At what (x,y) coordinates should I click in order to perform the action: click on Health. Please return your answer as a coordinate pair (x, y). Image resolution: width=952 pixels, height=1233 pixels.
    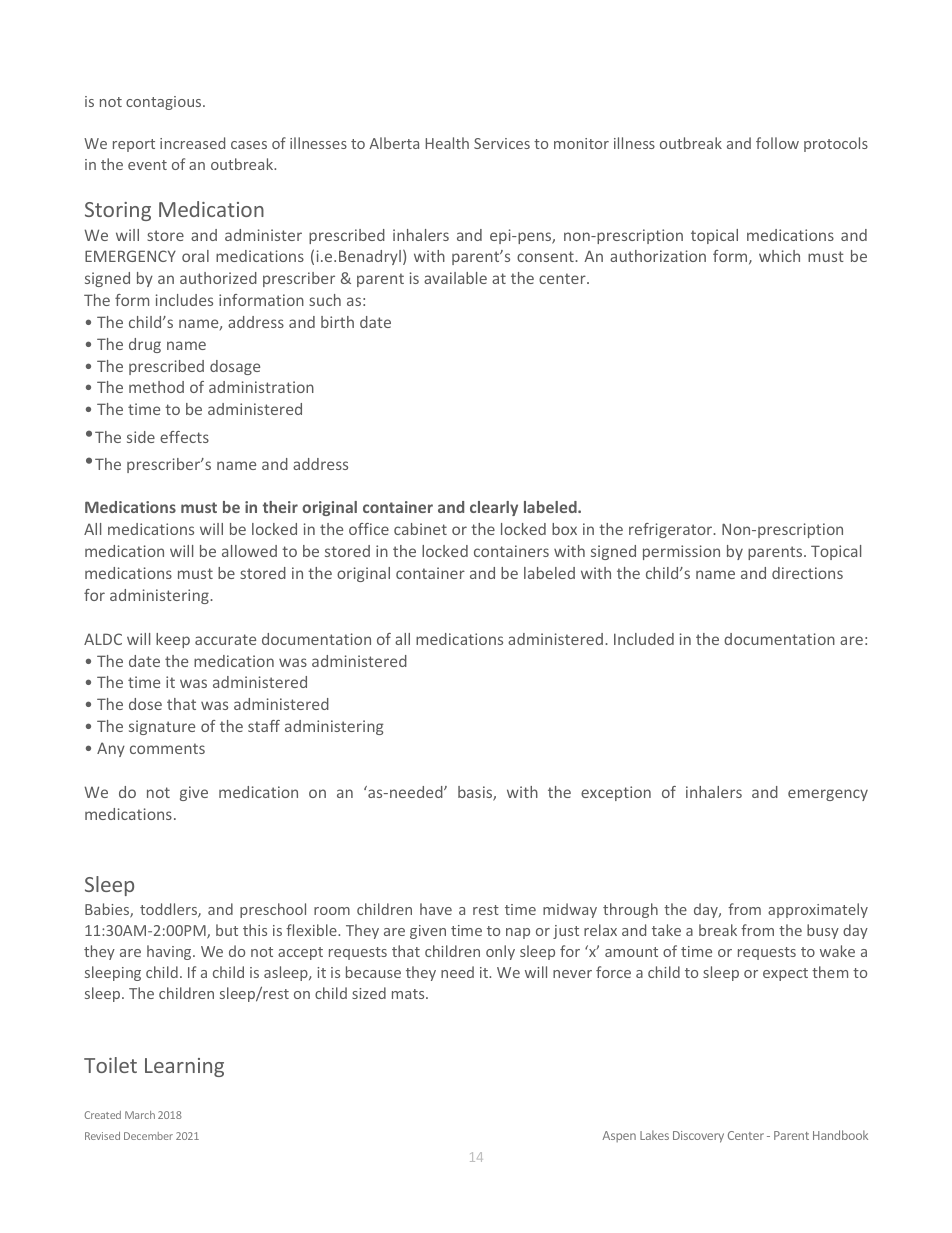
    Looking at the image, I should click on (447, 143).
